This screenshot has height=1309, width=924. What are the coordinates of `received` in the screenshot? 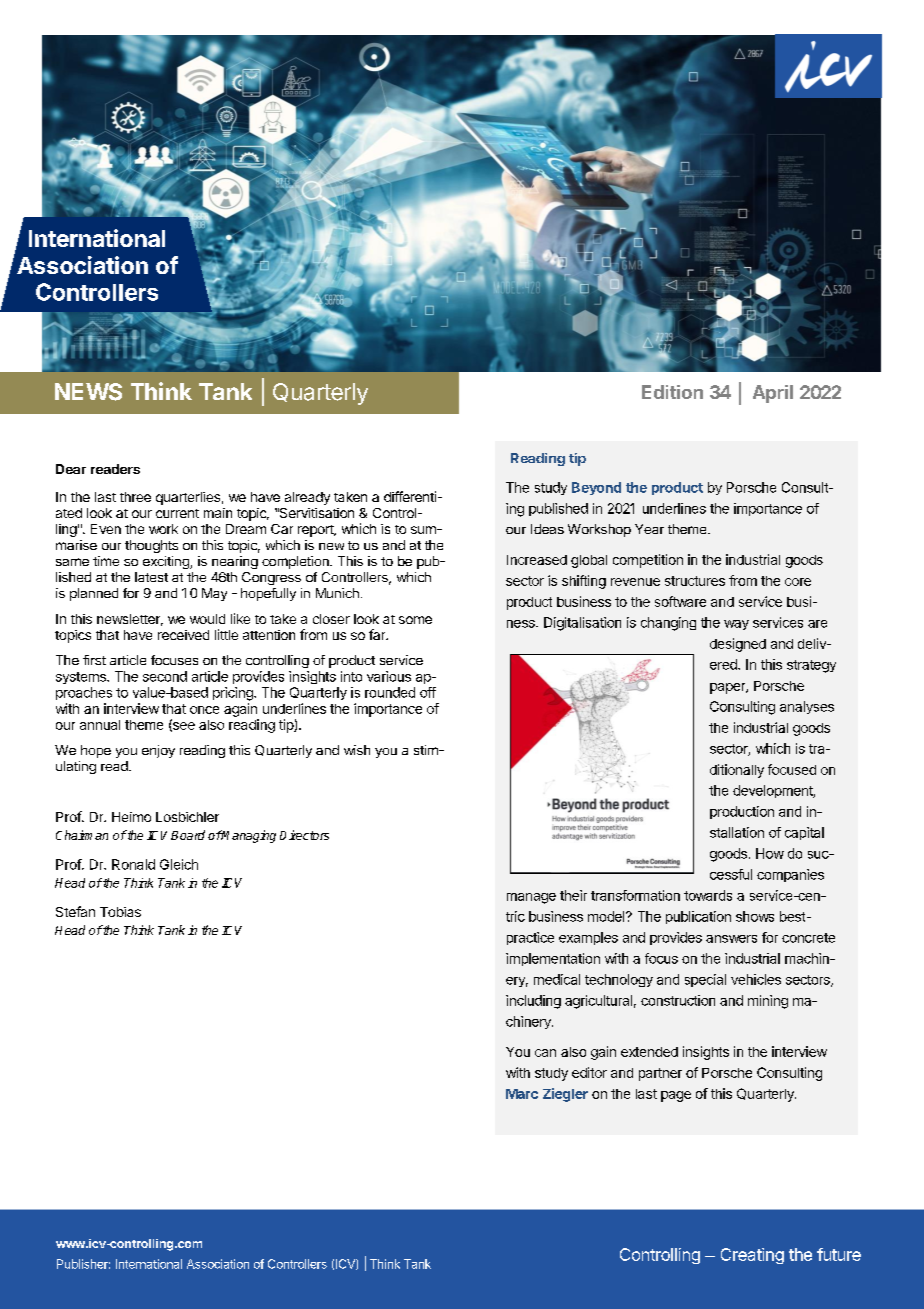 It's located at (183, 635).
